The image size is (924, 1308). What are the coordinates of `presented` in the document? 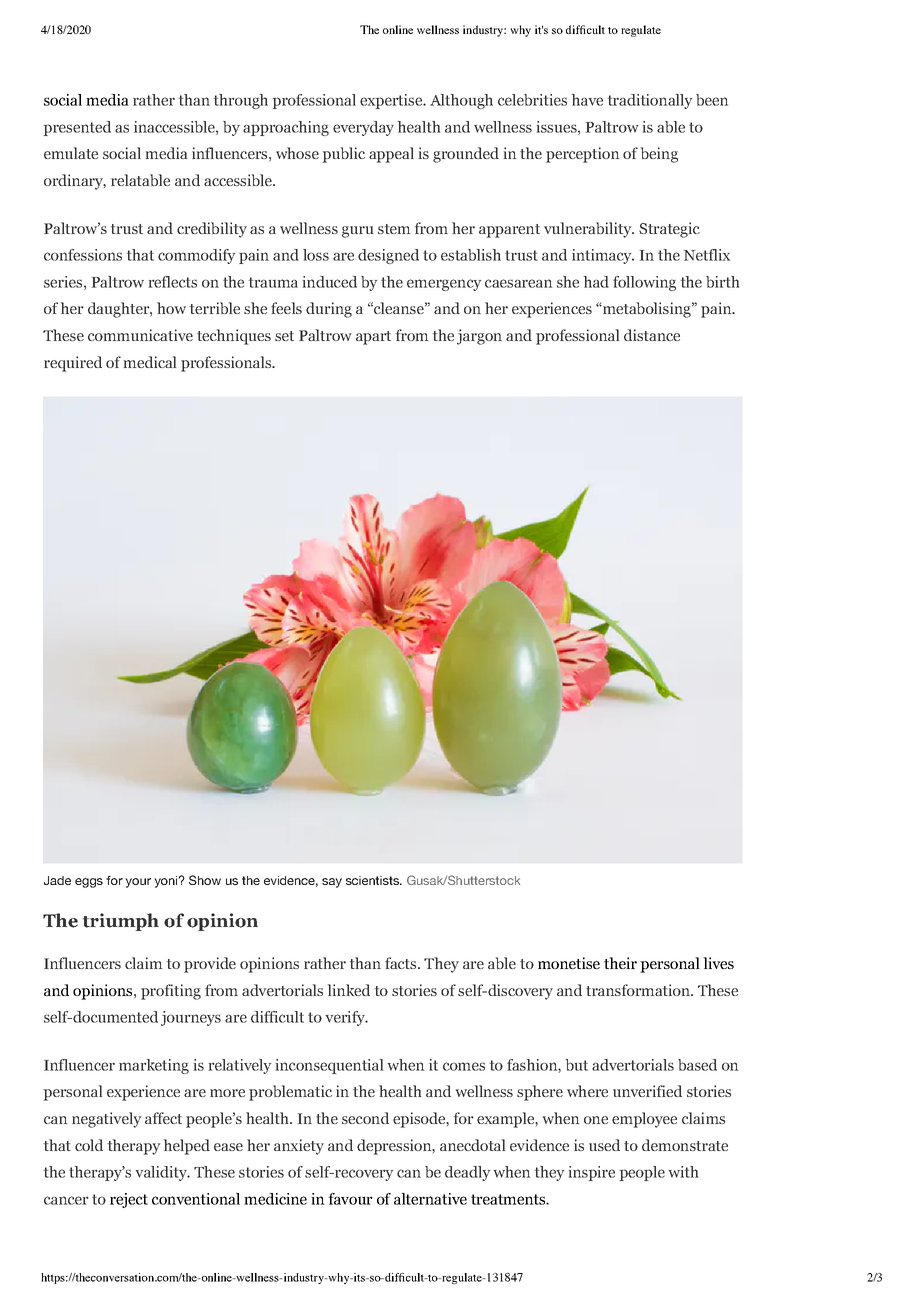 It's located at (77, 128).
